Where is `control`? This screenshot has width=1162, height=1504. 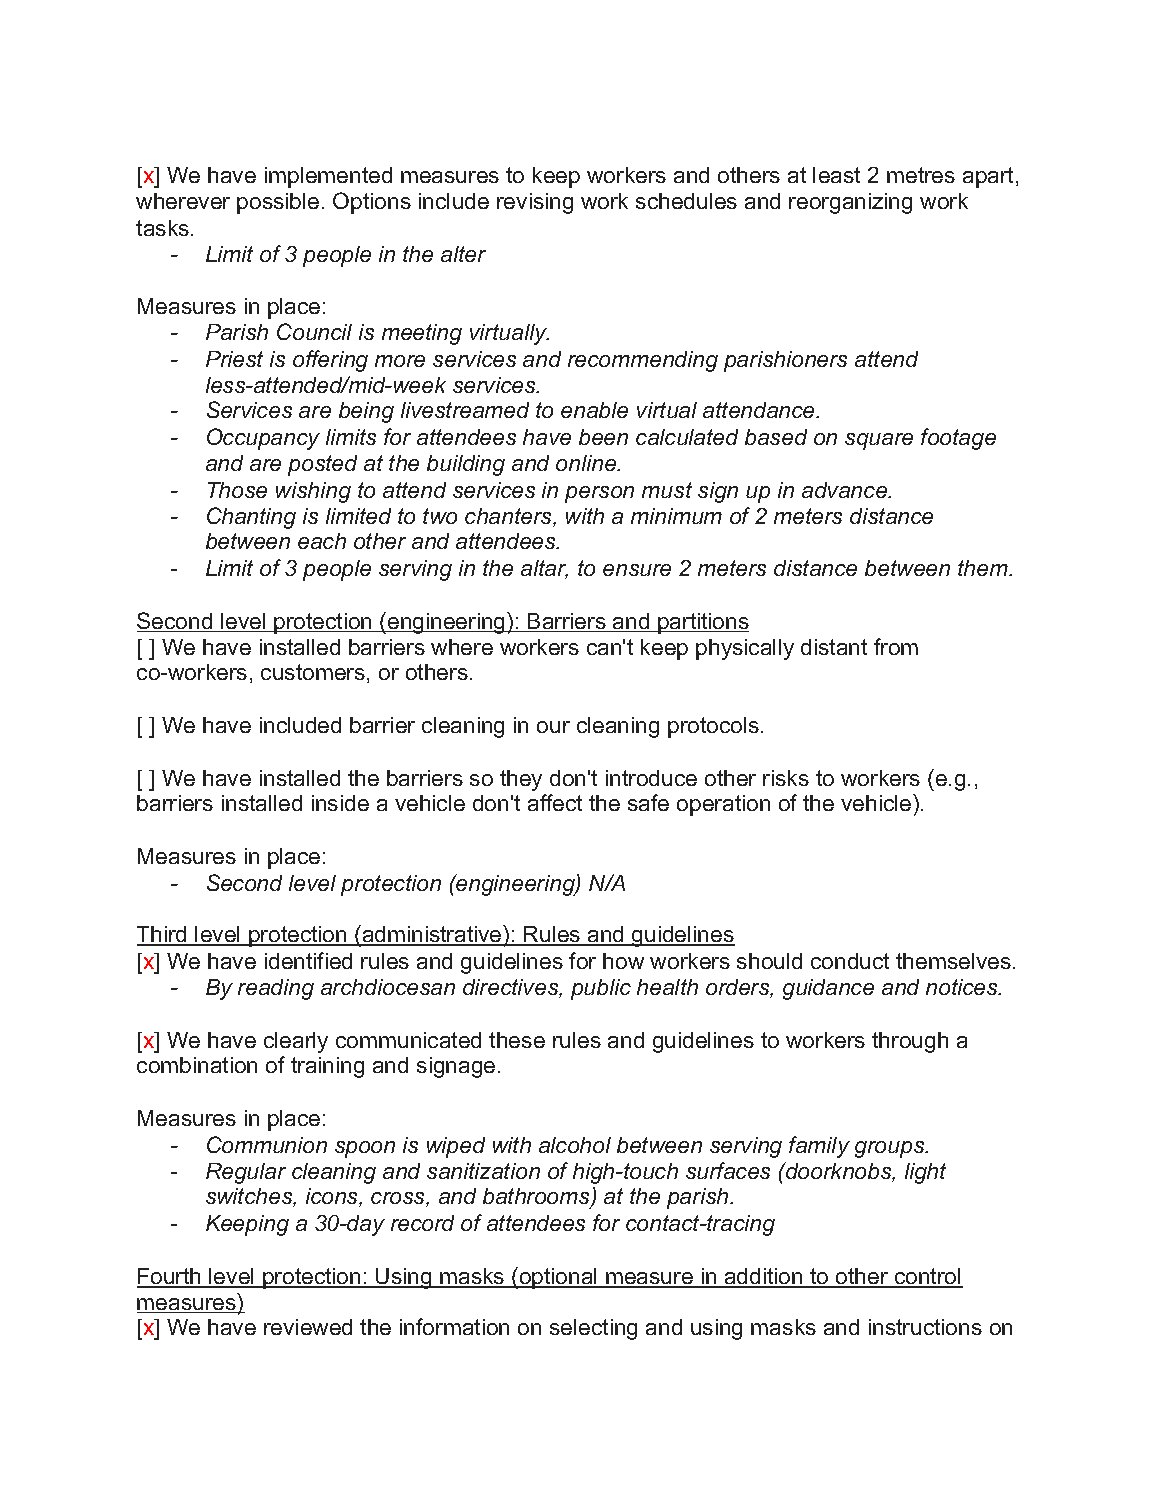 control is located at coordinates (927, 1277).
